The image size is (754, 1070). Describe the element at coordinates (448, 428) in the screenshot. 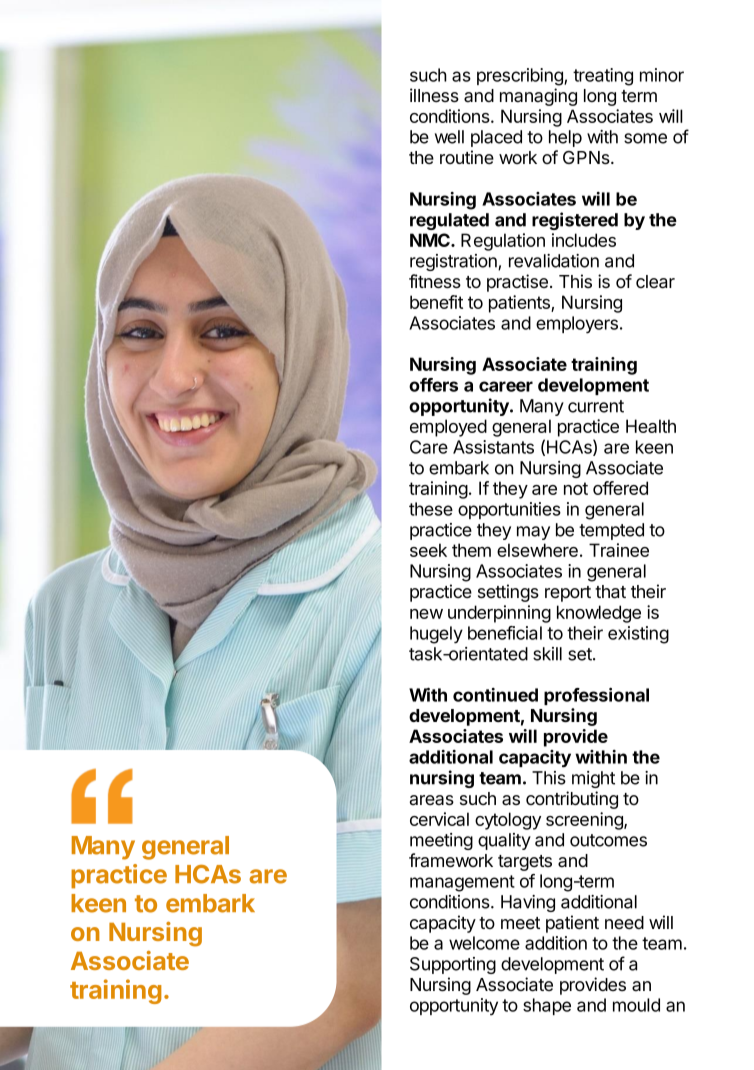

I see `employed` at that location.
